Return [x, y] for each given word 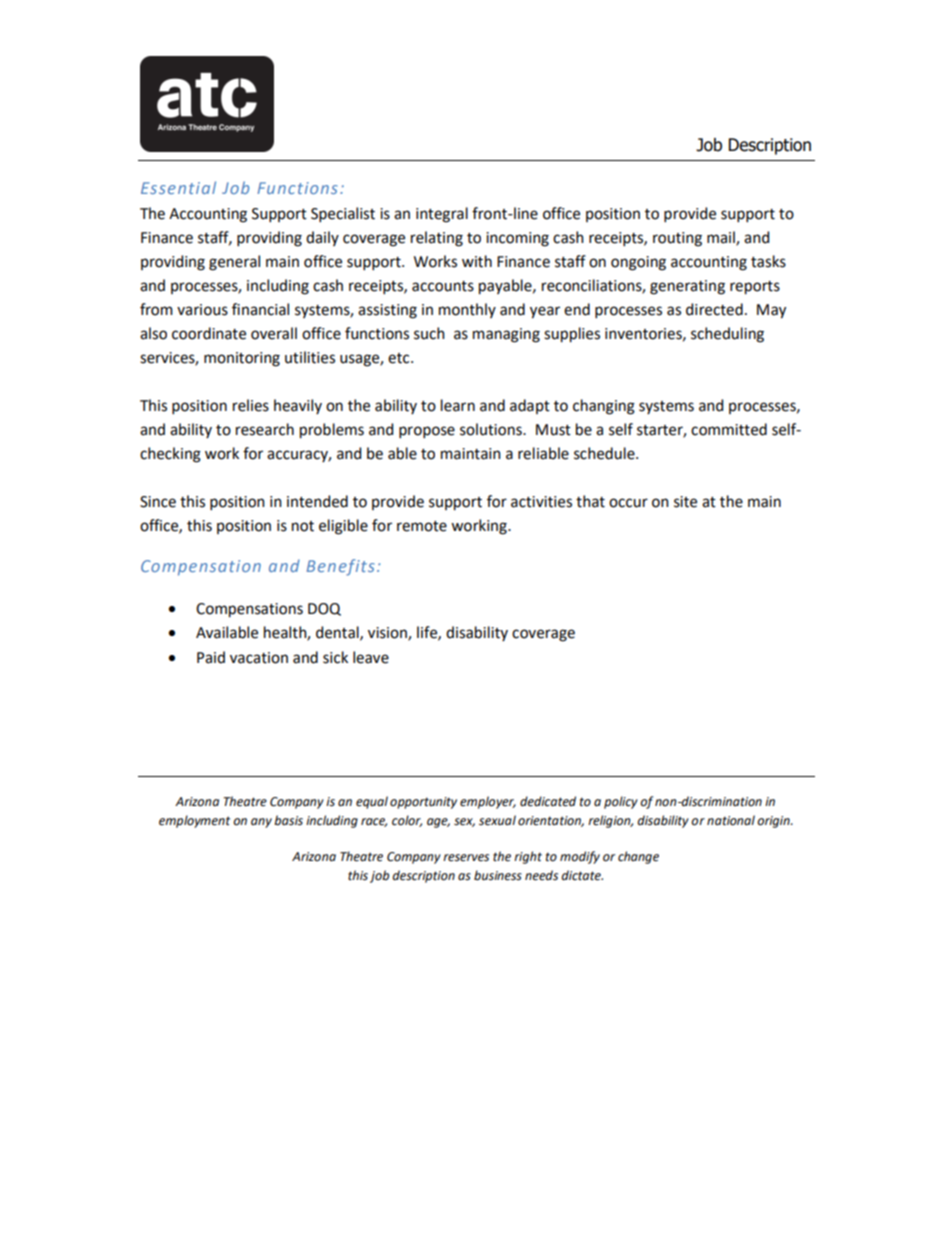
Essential [178, 187]
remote [422, 526]
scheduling [727, 335]
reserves [466, 858]
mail [722, 238]
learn [458, 405]
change [638, 857]
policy [621, 802]
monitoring [242, 359]
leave [371, 657]
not [303, 526]
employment [194, 821]
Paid [211, 657]
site [685, 502]
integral [442, 215]
